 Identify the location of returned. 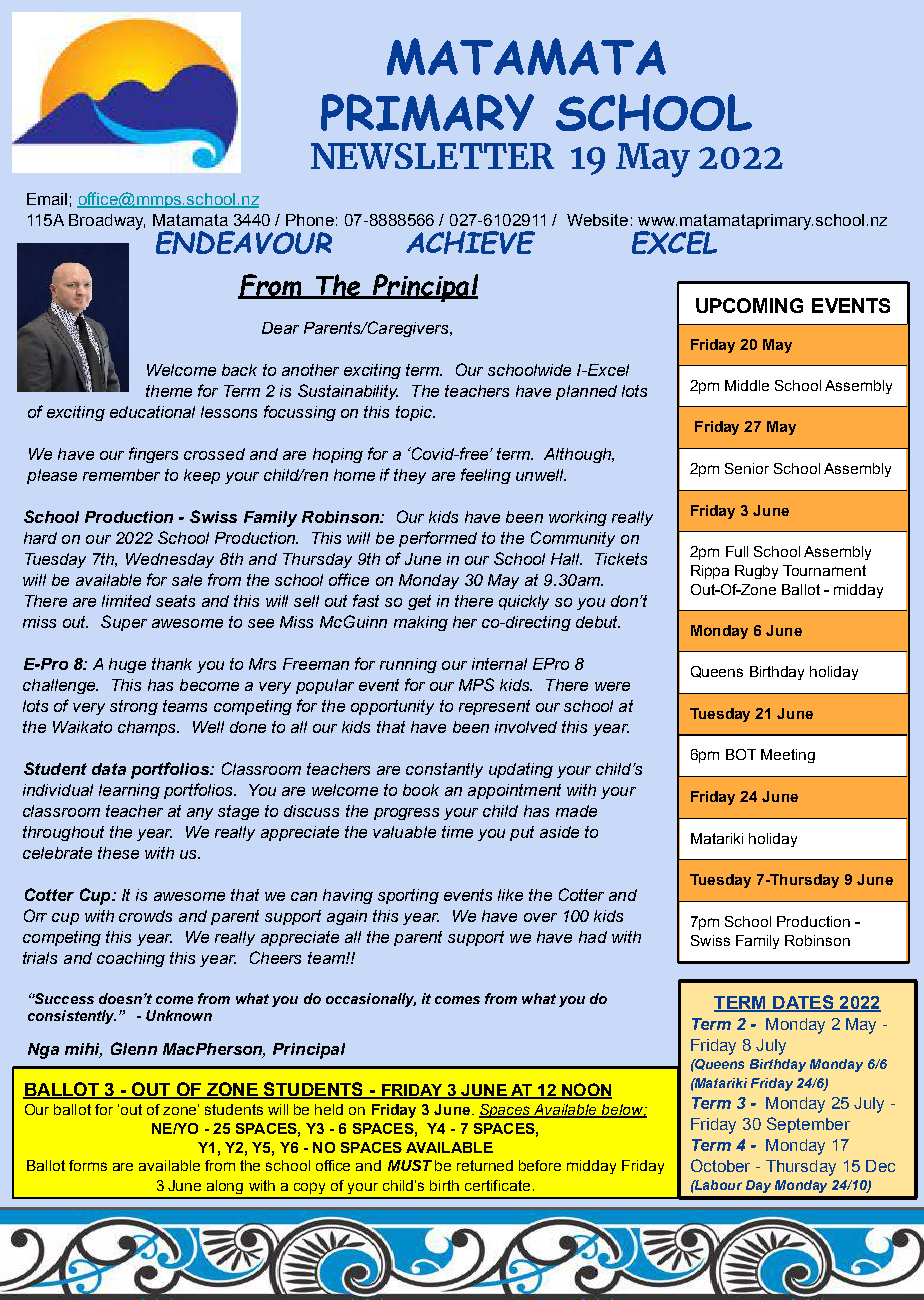
(485, 1165).
